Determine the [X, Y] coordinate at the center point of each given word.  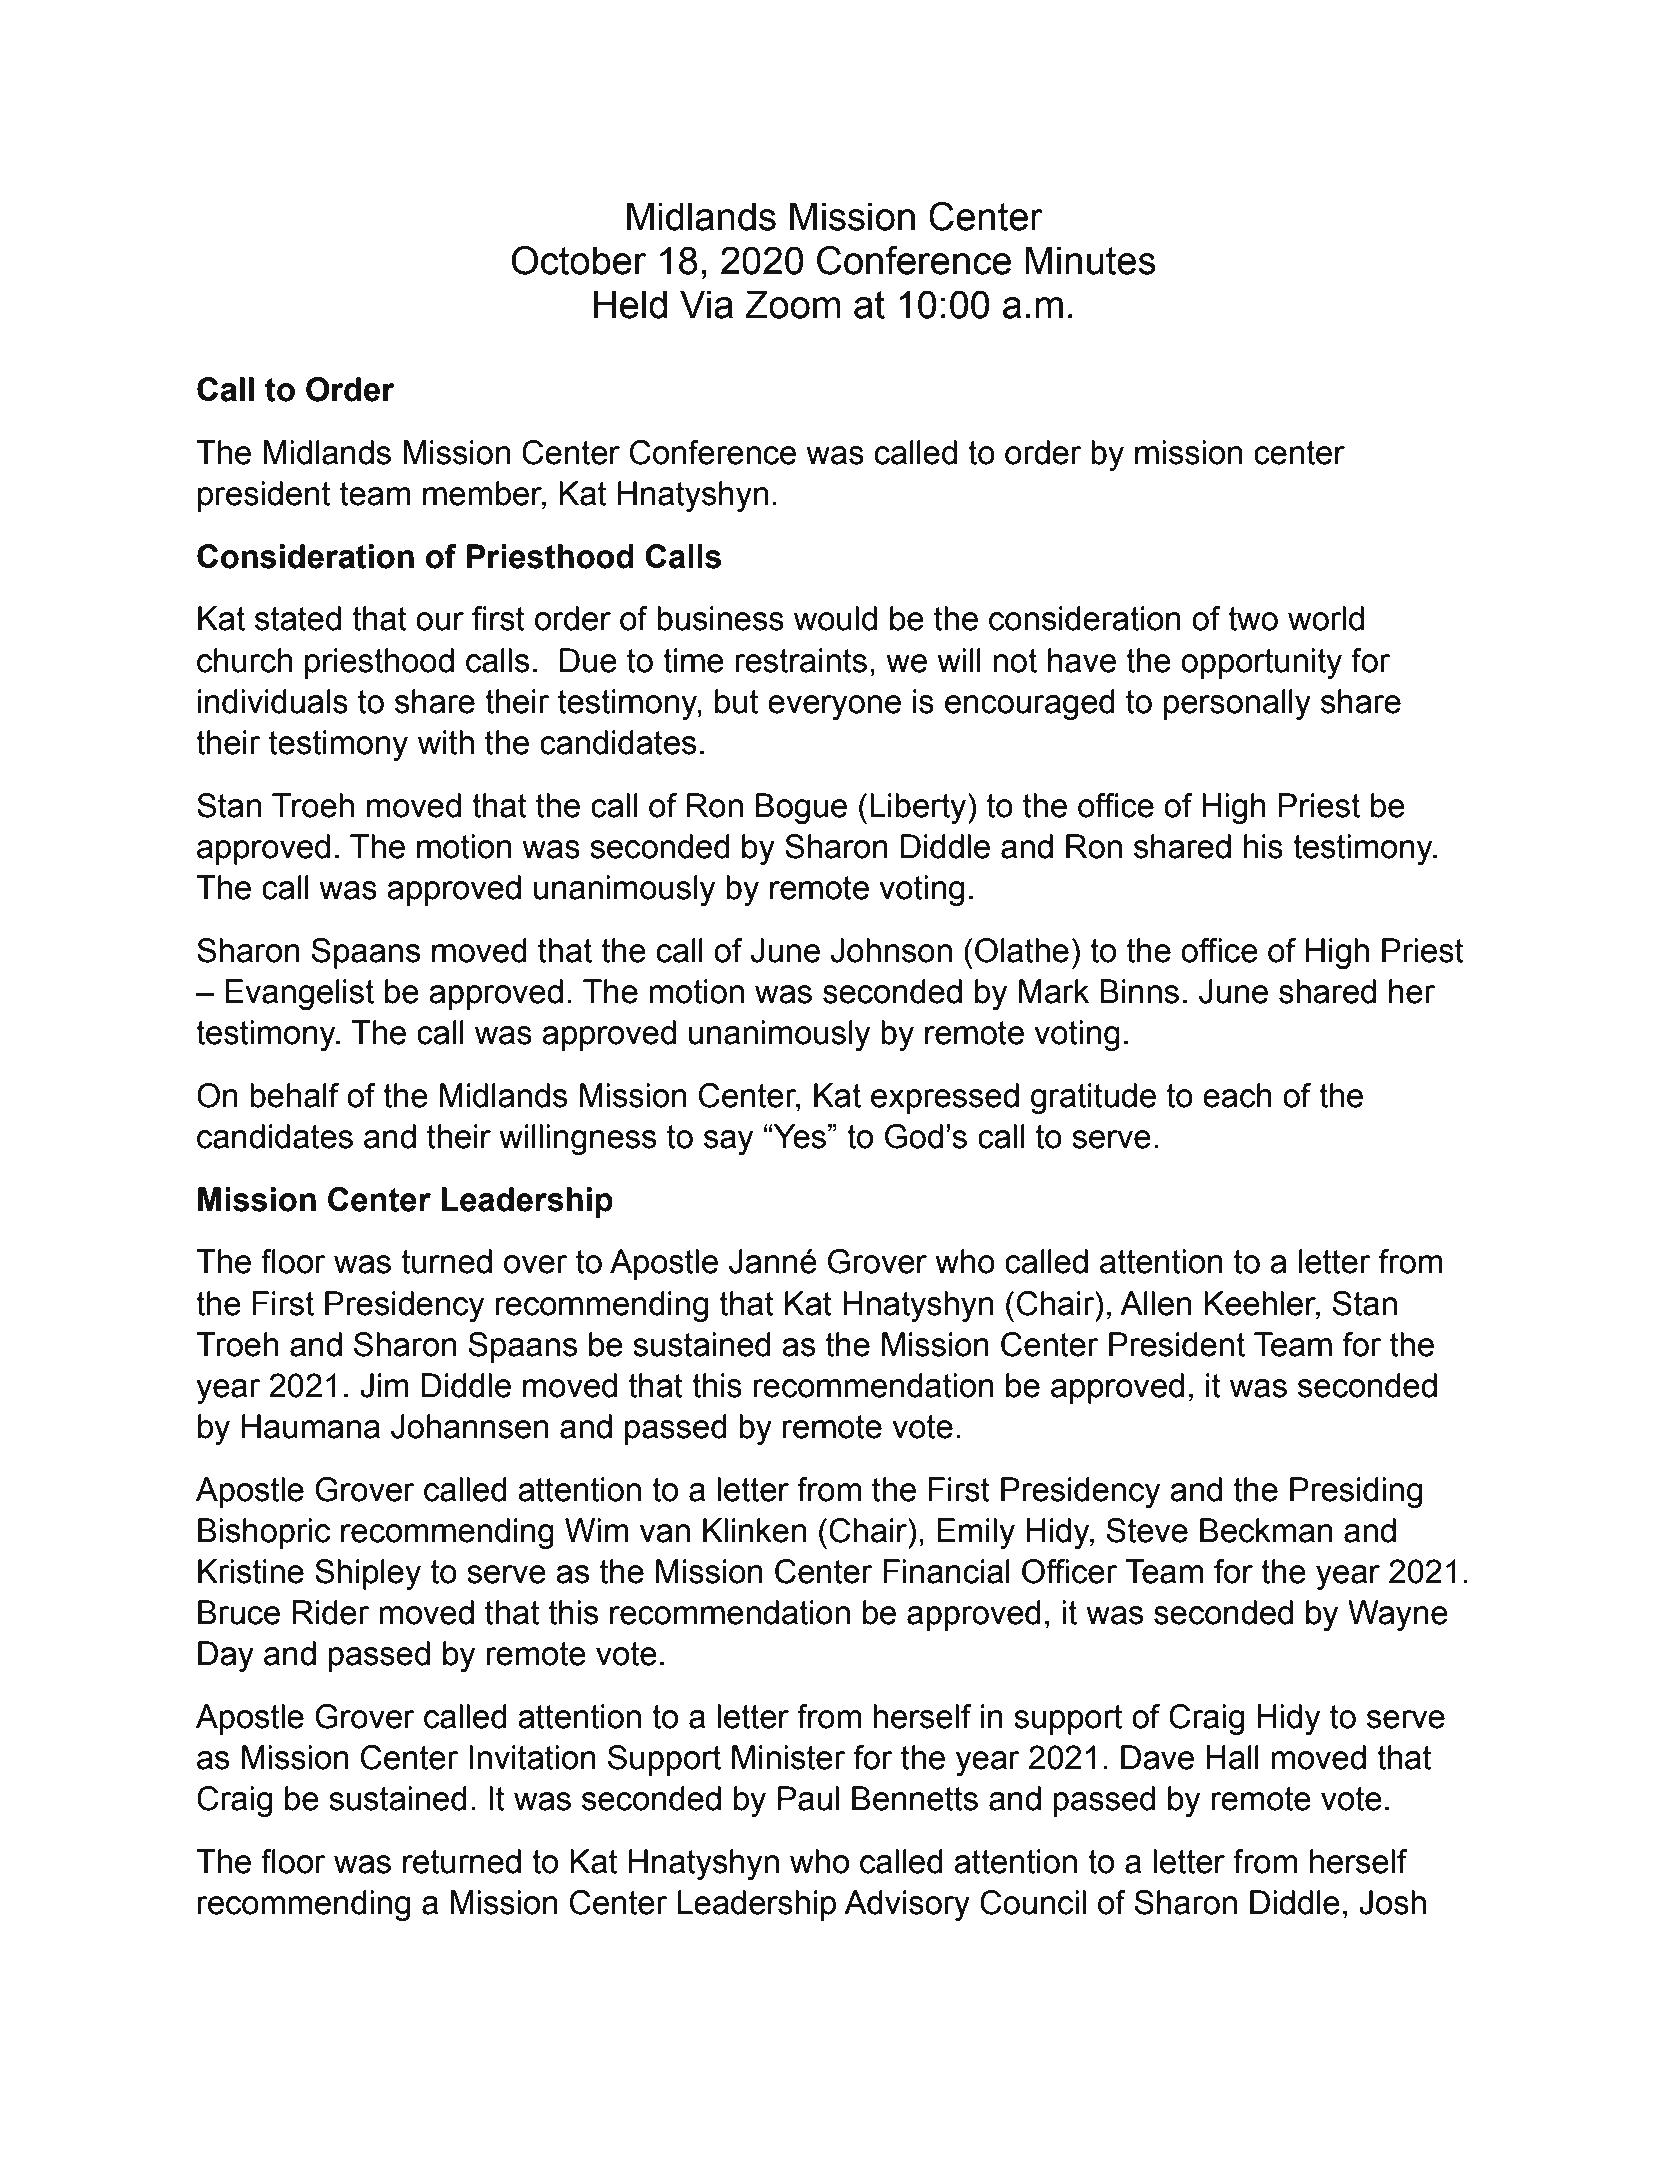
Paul [808, 1798]
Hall [1233, 1757]
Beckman [1266, 1530]
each [1237, 1095]
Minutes [1090, 260]
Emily [976, 1533]
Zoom [792, 304]
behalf [294, 1095]
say [729, 1142]
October [579, 260]
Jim [384, 1385]
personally [1237, 704]
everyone [834, 707]
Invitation [532, 1757]
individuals [273, 701]
